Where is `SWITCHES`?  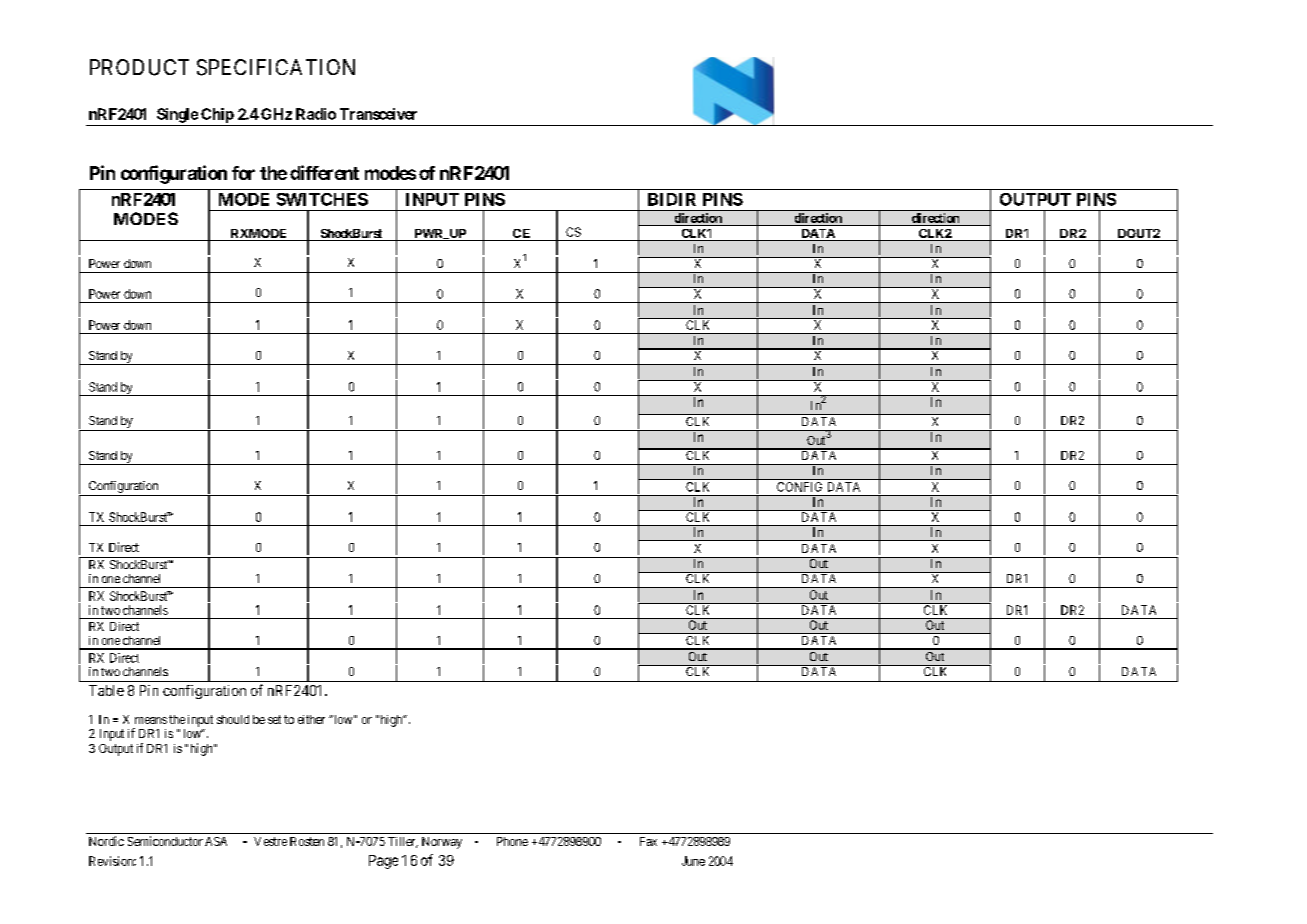
SWITCHES is located at coordinates (322, 199).
